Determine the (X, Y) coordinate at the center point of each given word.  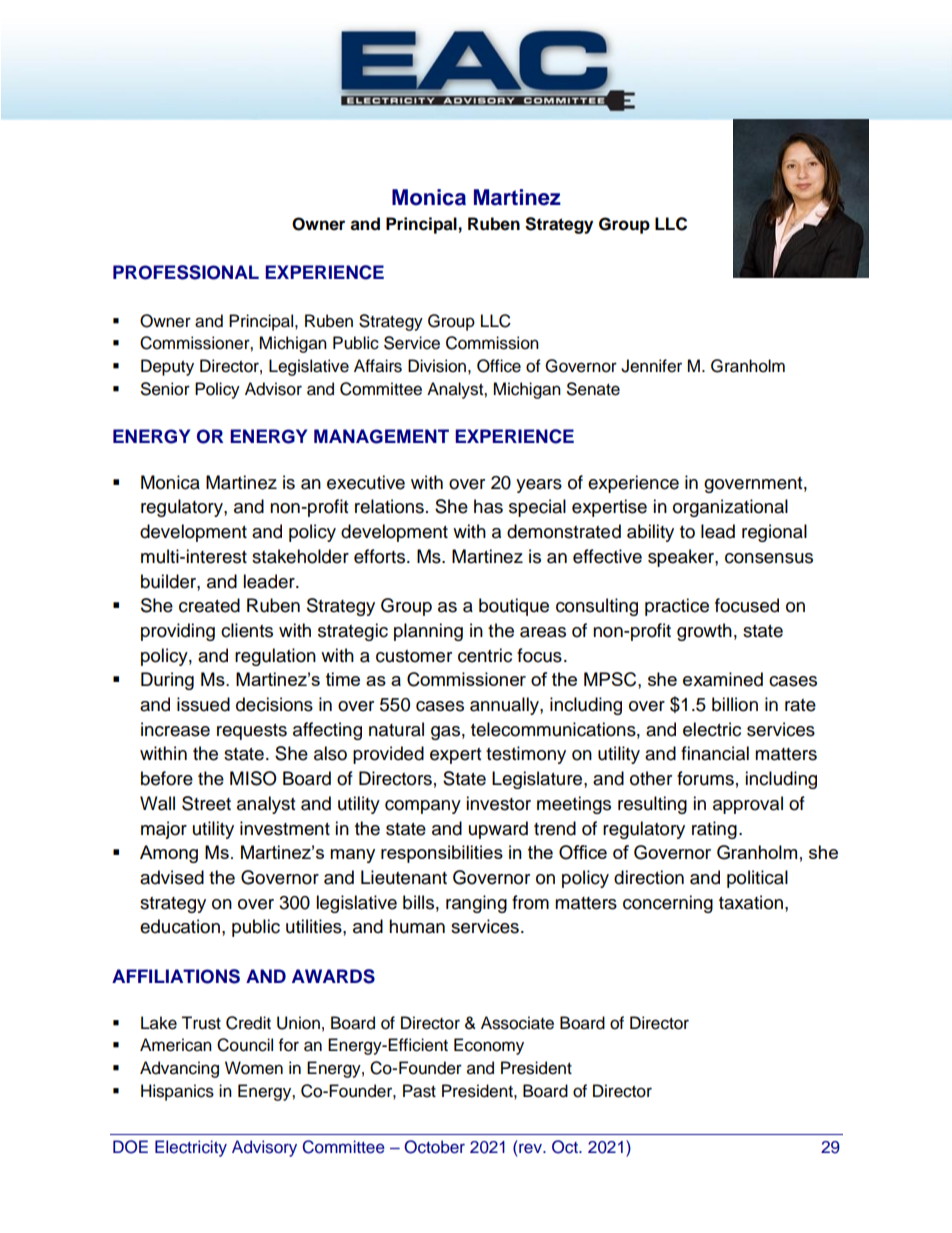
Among (169, 854)
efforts (379, 556)
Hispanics (177, 1092)
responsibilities (442, 854)
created (209, 605)
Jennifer (651, 366)
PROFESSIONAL (186, 272)
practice (677, 607)
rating (714, 830)
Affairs (378, 366)
